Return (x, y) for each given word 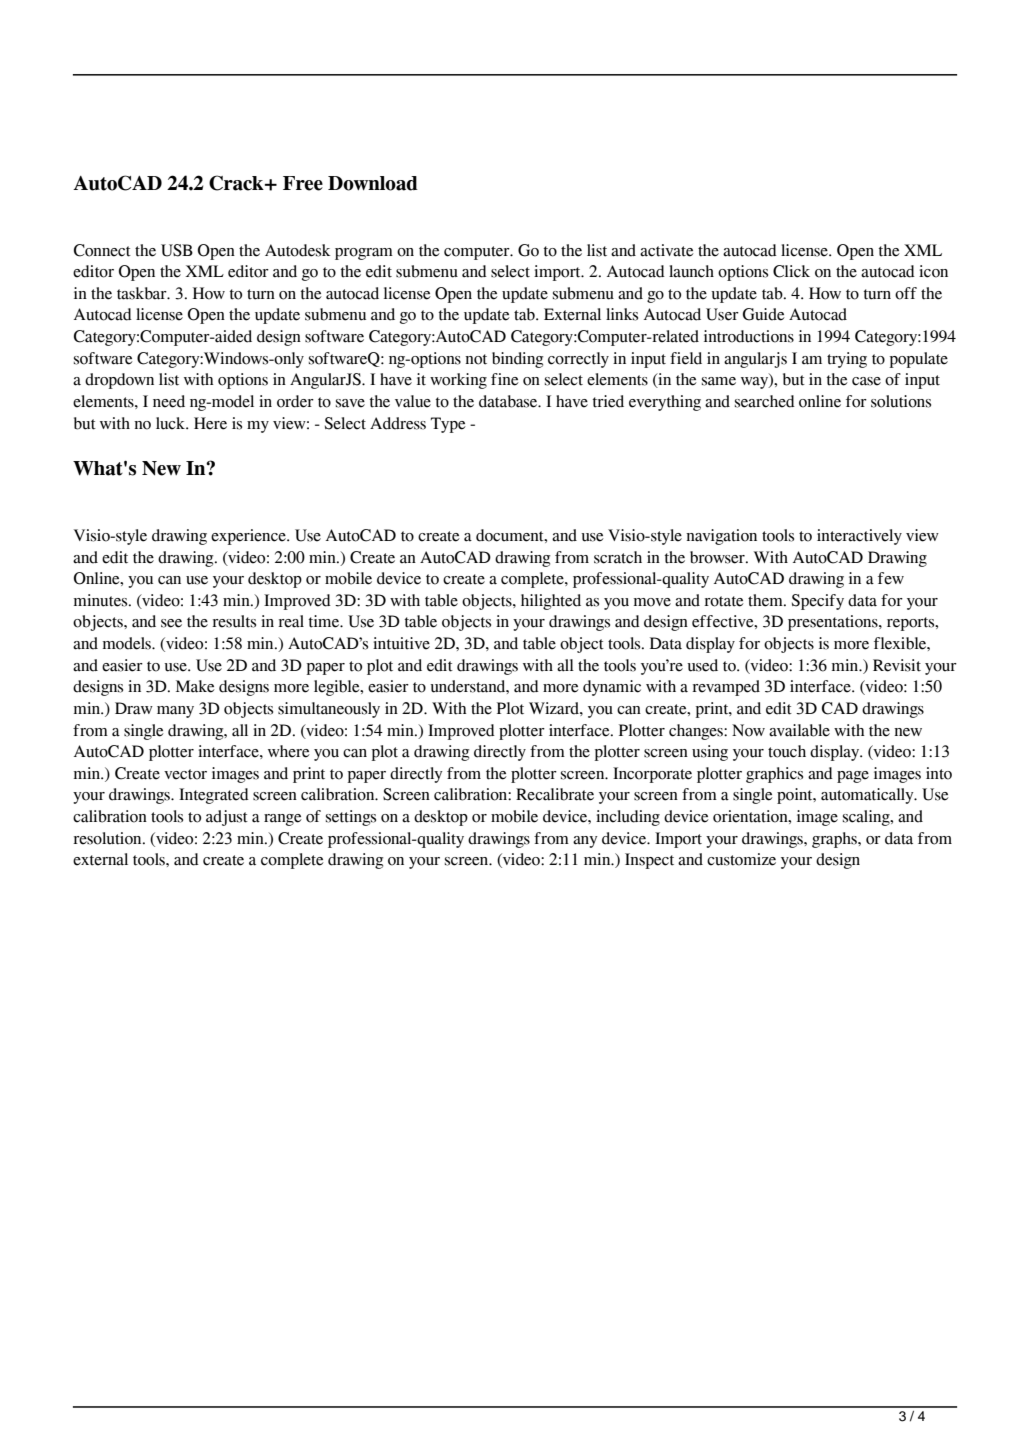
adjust (227, 818)
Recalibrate (555, 794)
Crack (237, 183)
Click (791, 271)
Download (373, 183)
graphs (835, 840)
